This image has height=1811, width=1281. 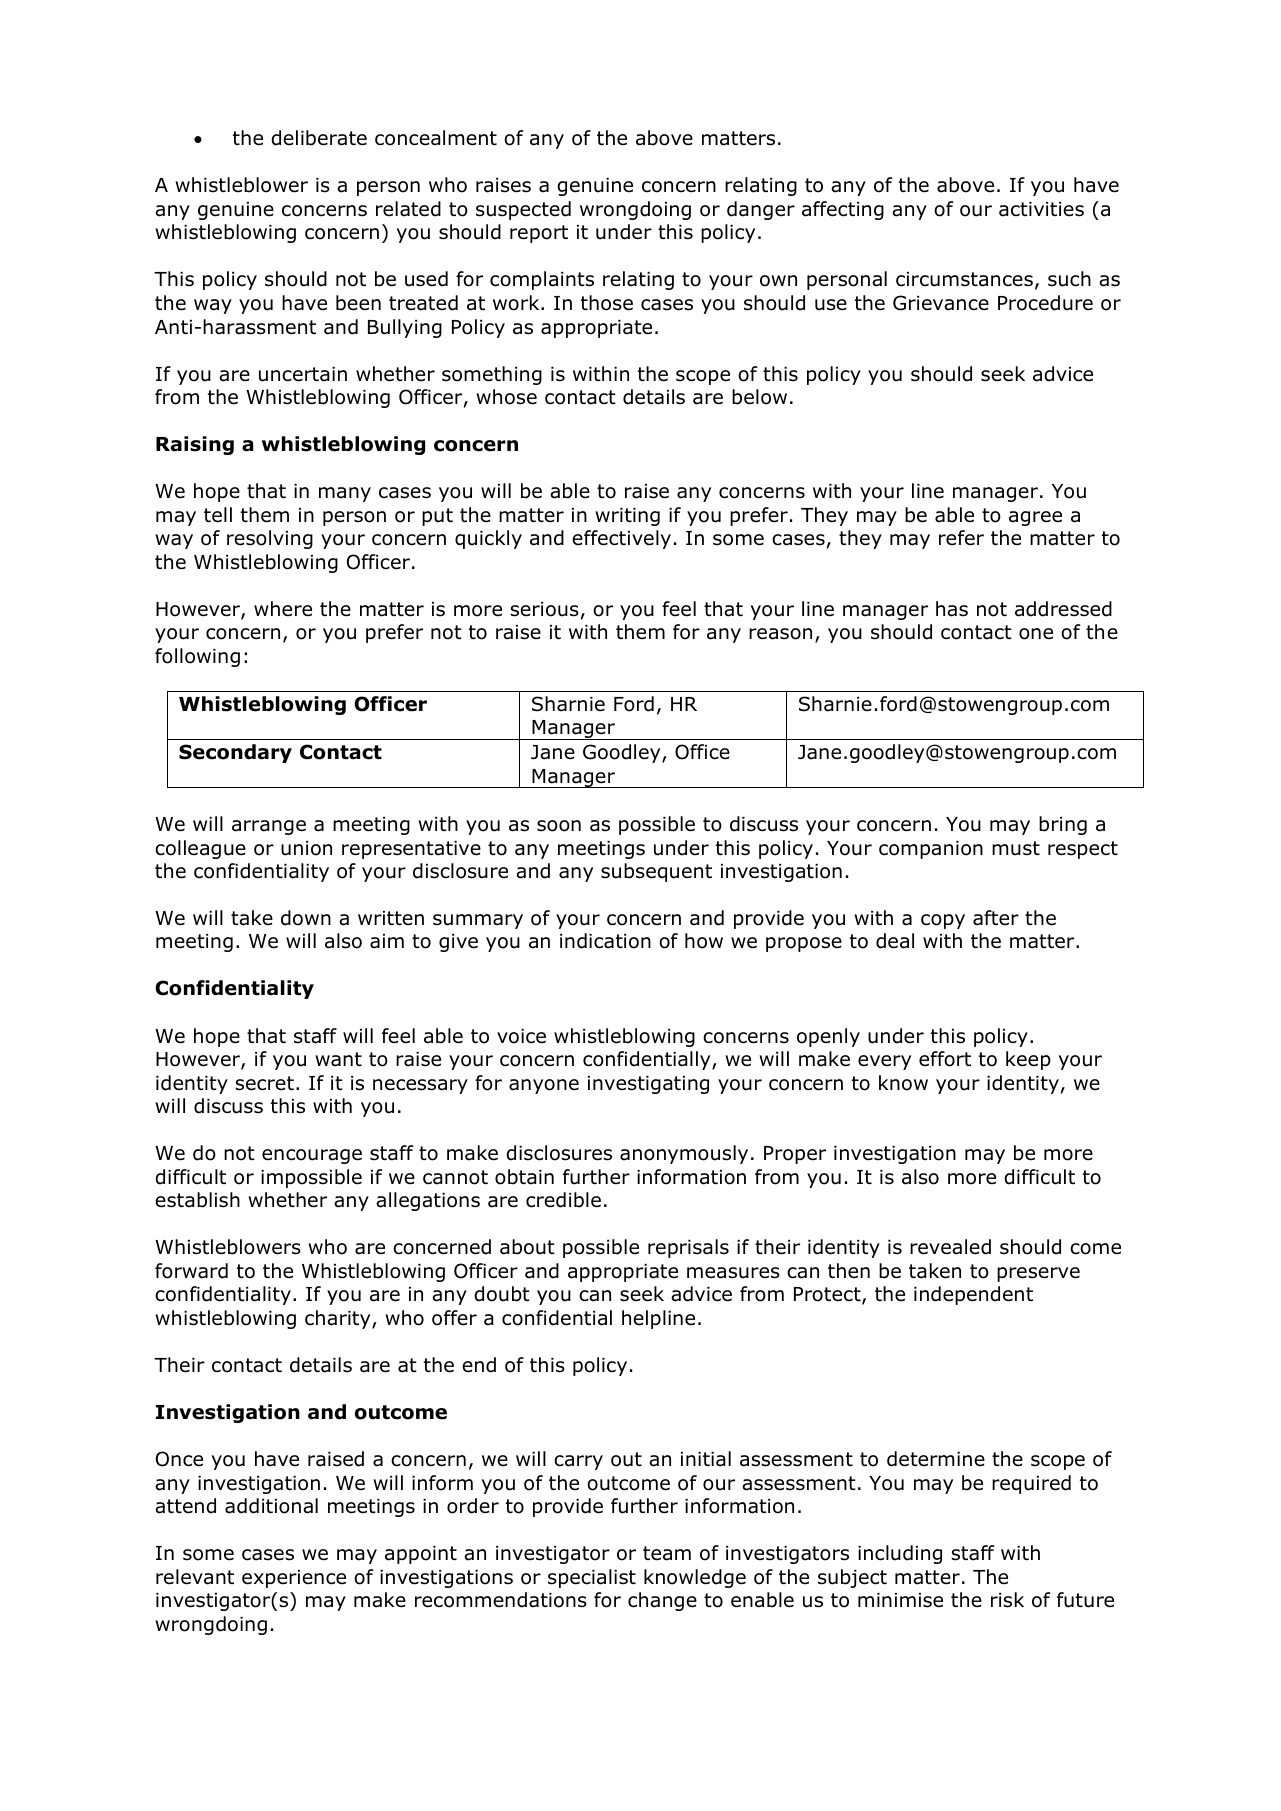 What do you see at coordinates (1035, 518) in the image?
I see `agree` at bounding box center [1035, 518].
